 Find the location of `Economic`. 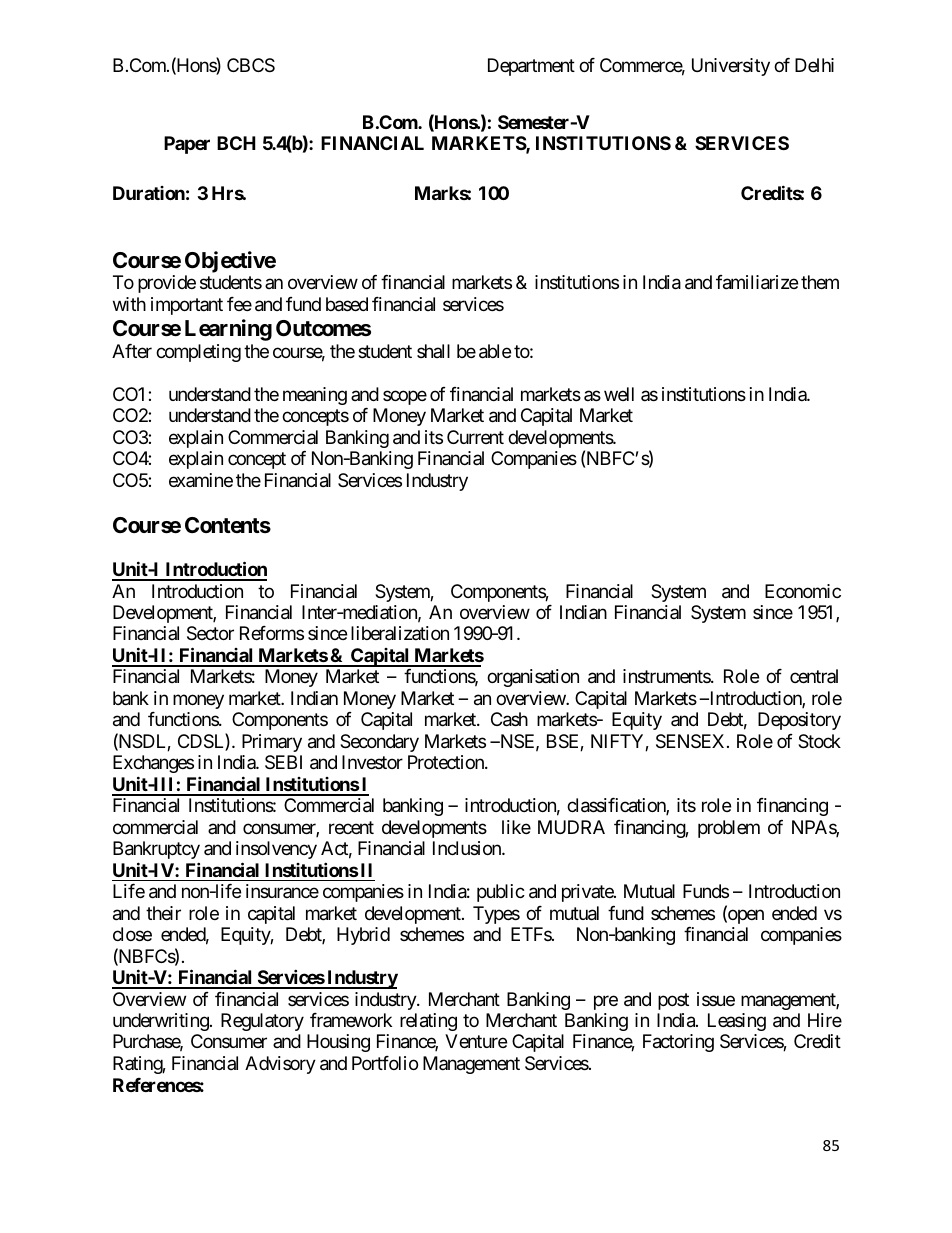

Economic is located at coordinates (803, 591).
